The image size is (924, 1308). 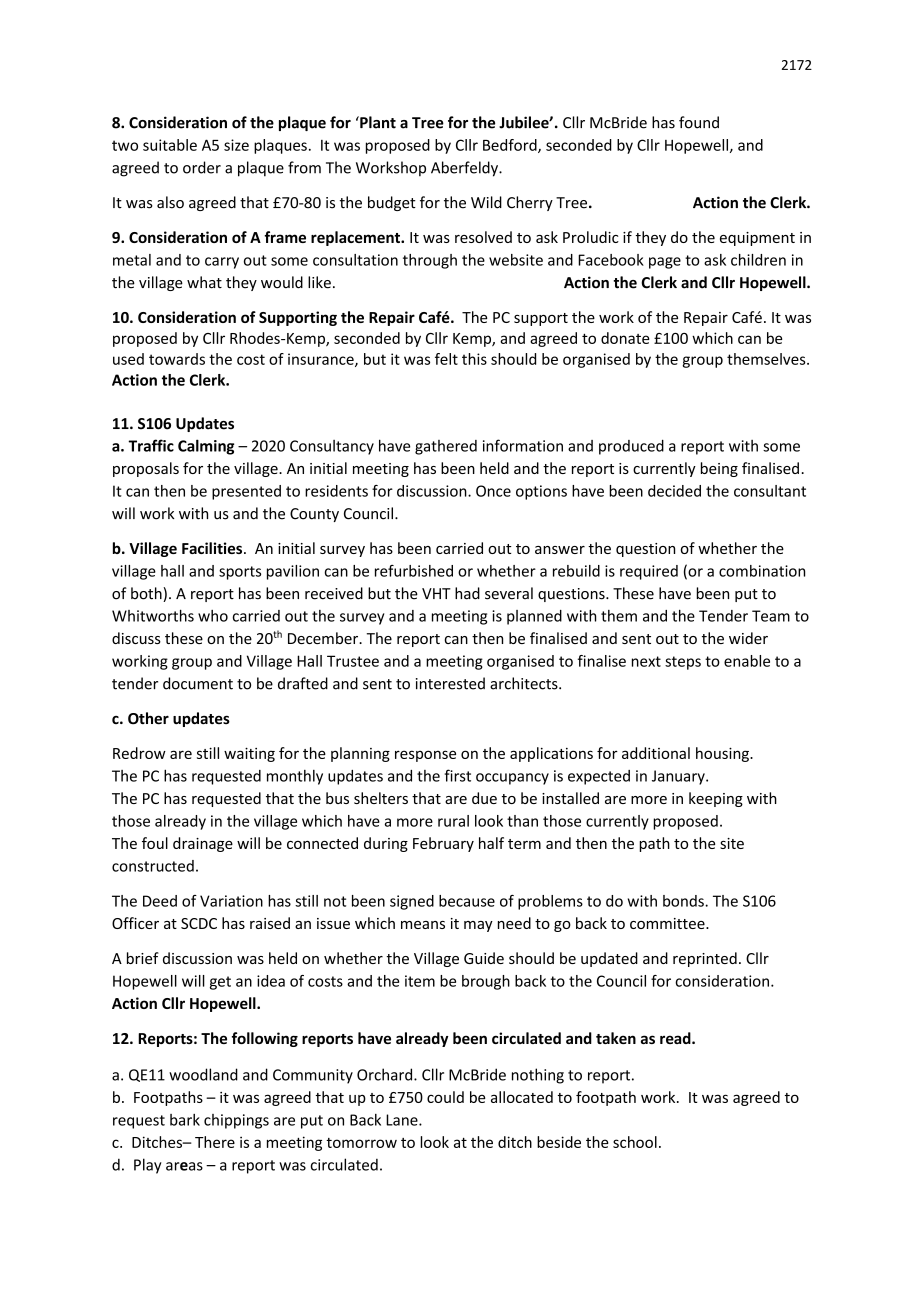 What do you see at coordinates (683, 663) in the image?
I see `steps` at bounding box center [683, 663].
